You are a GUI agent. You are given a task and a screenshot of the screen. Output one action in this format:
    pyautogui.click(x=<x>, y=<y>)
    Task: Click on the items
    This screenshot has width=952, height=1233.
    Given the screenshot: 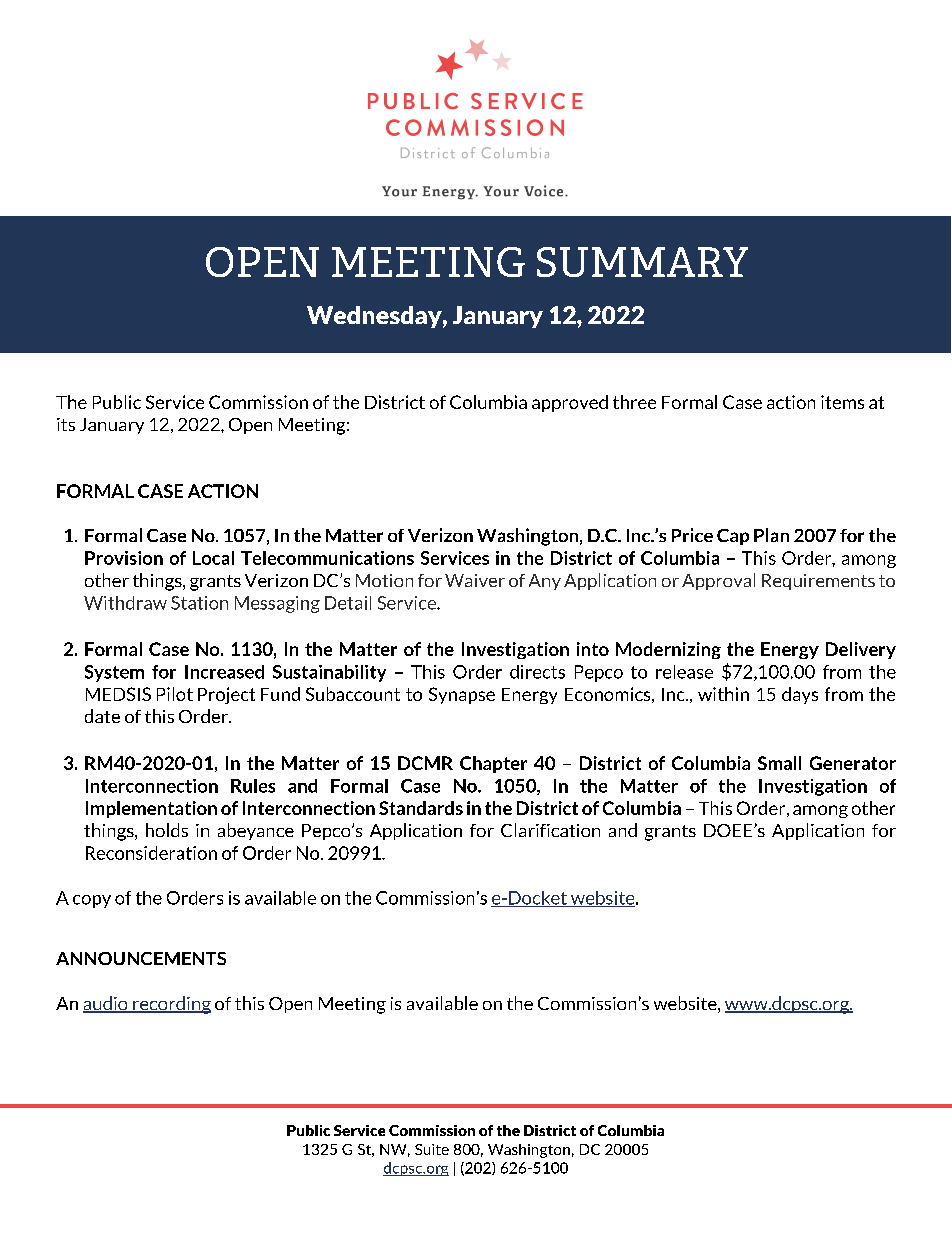 What is the action you would take?
    pyautogui.click(x=842, y=402)
